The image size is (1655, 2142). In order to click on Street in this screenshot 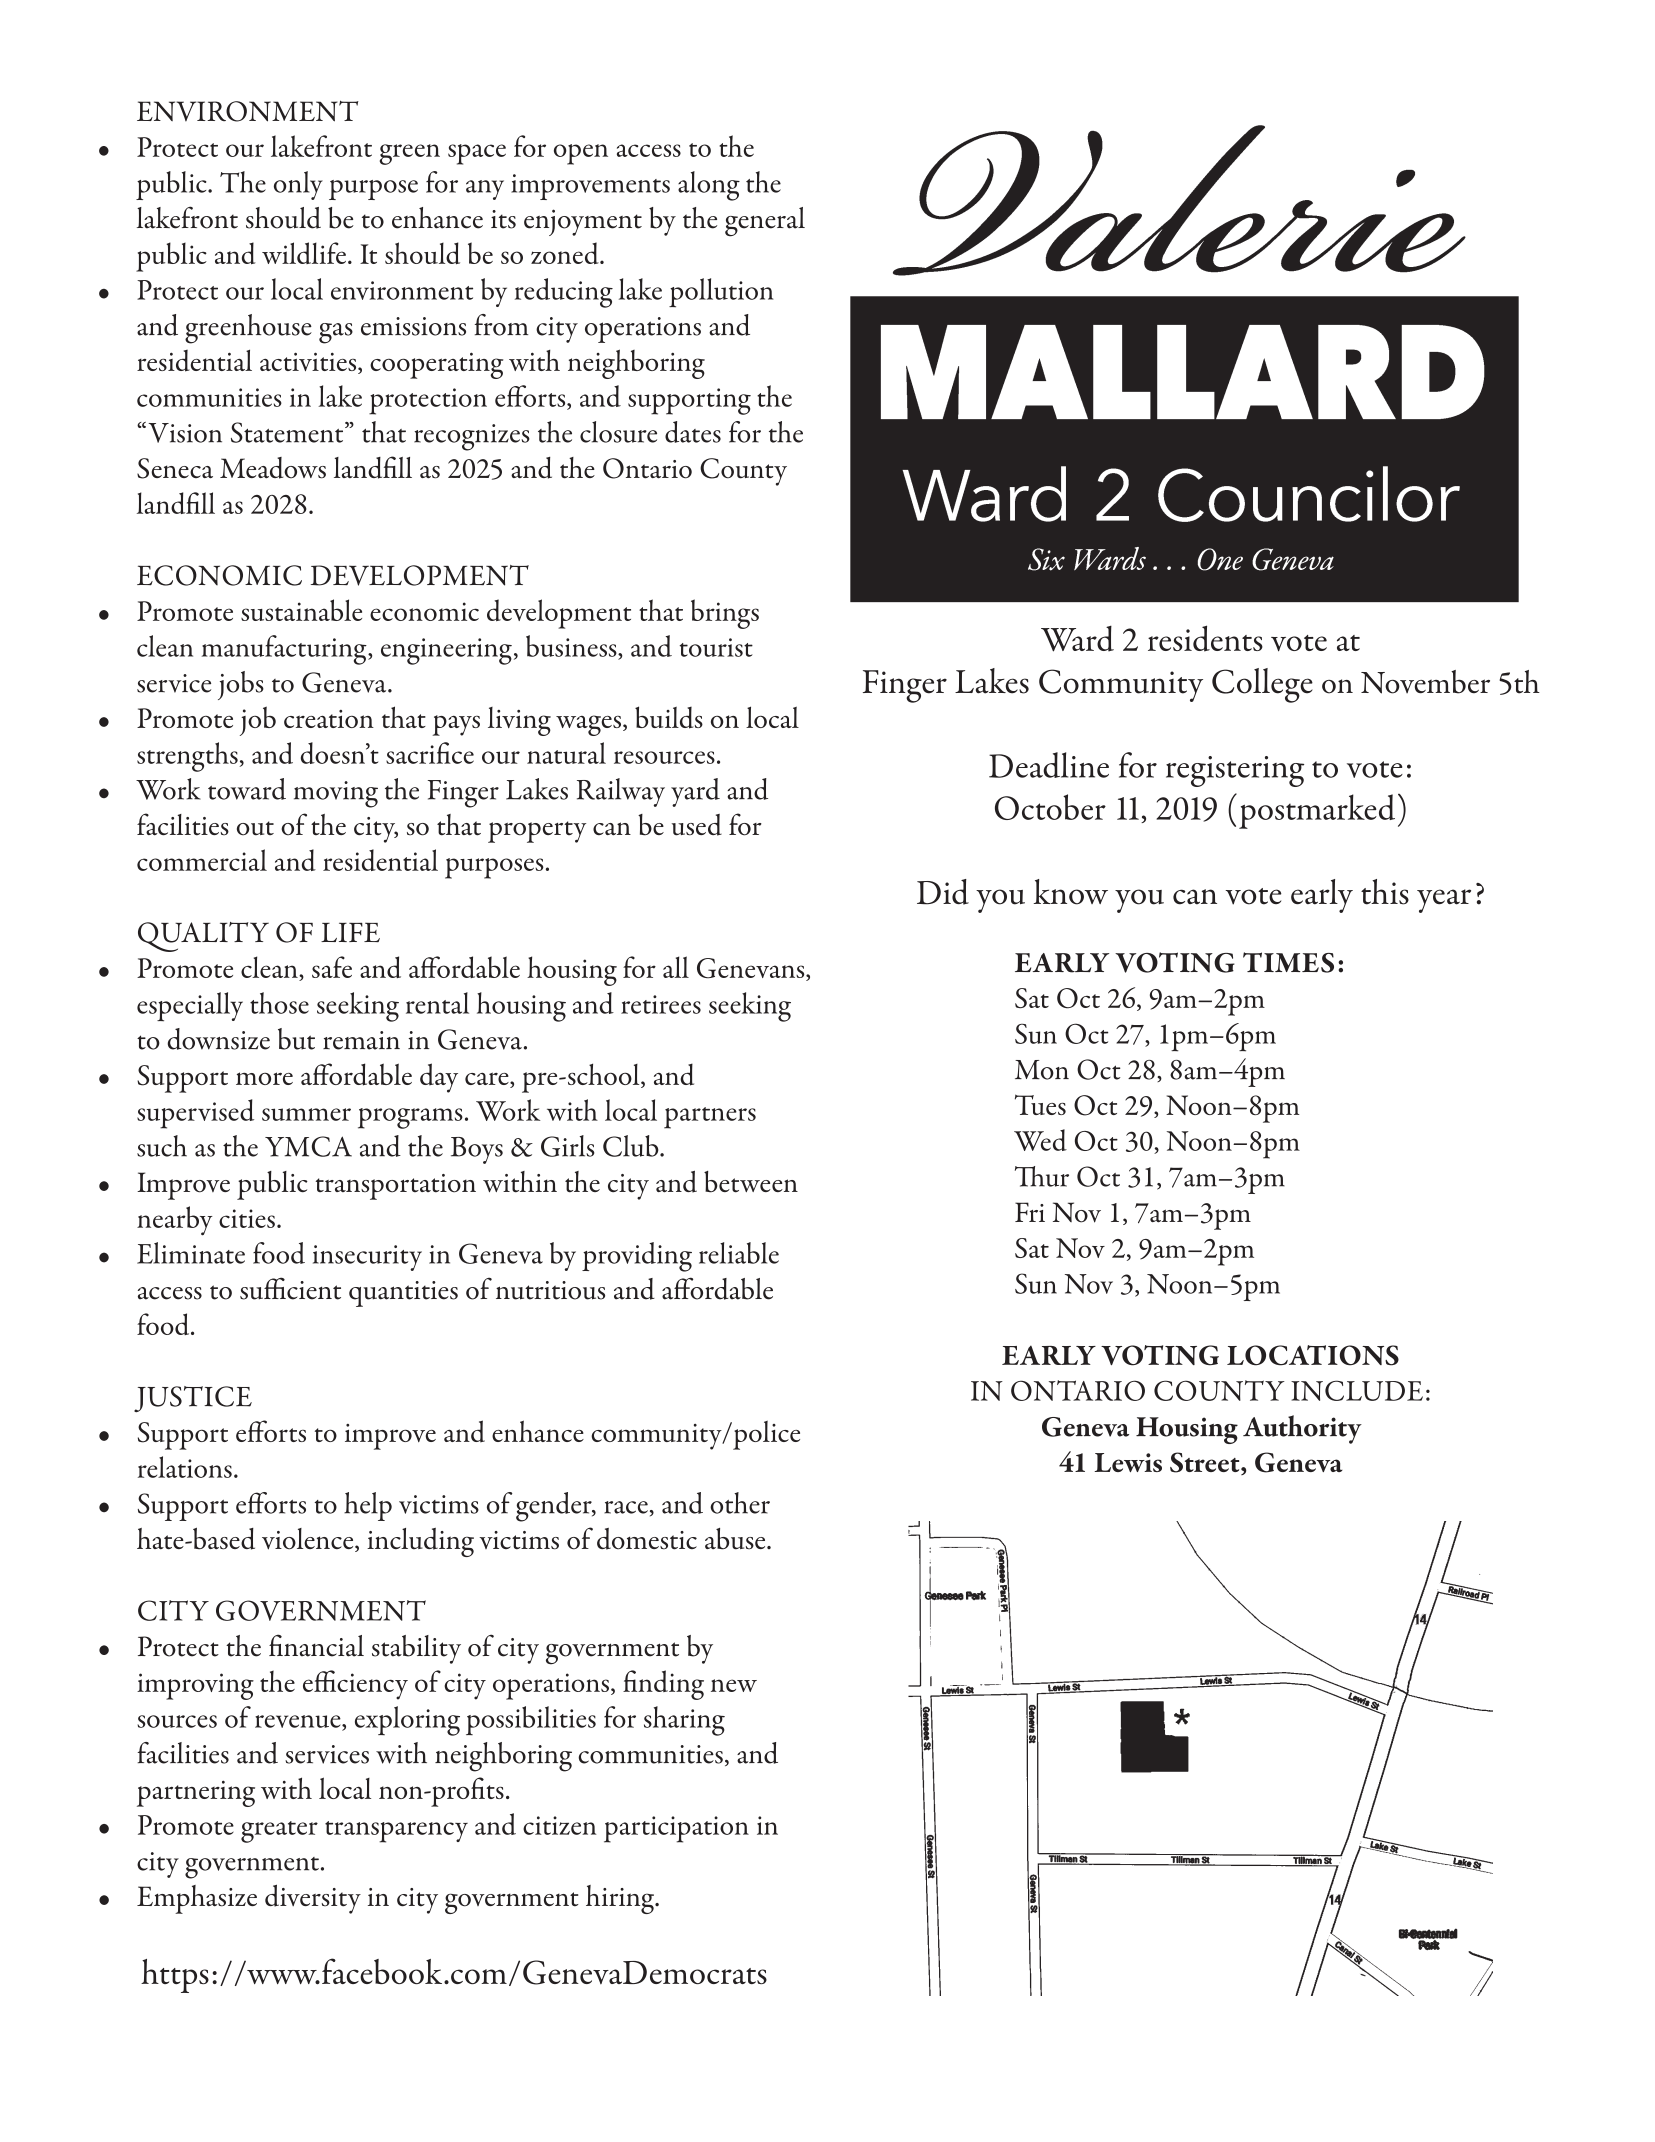, I will do `click(1206, 1463)`.
